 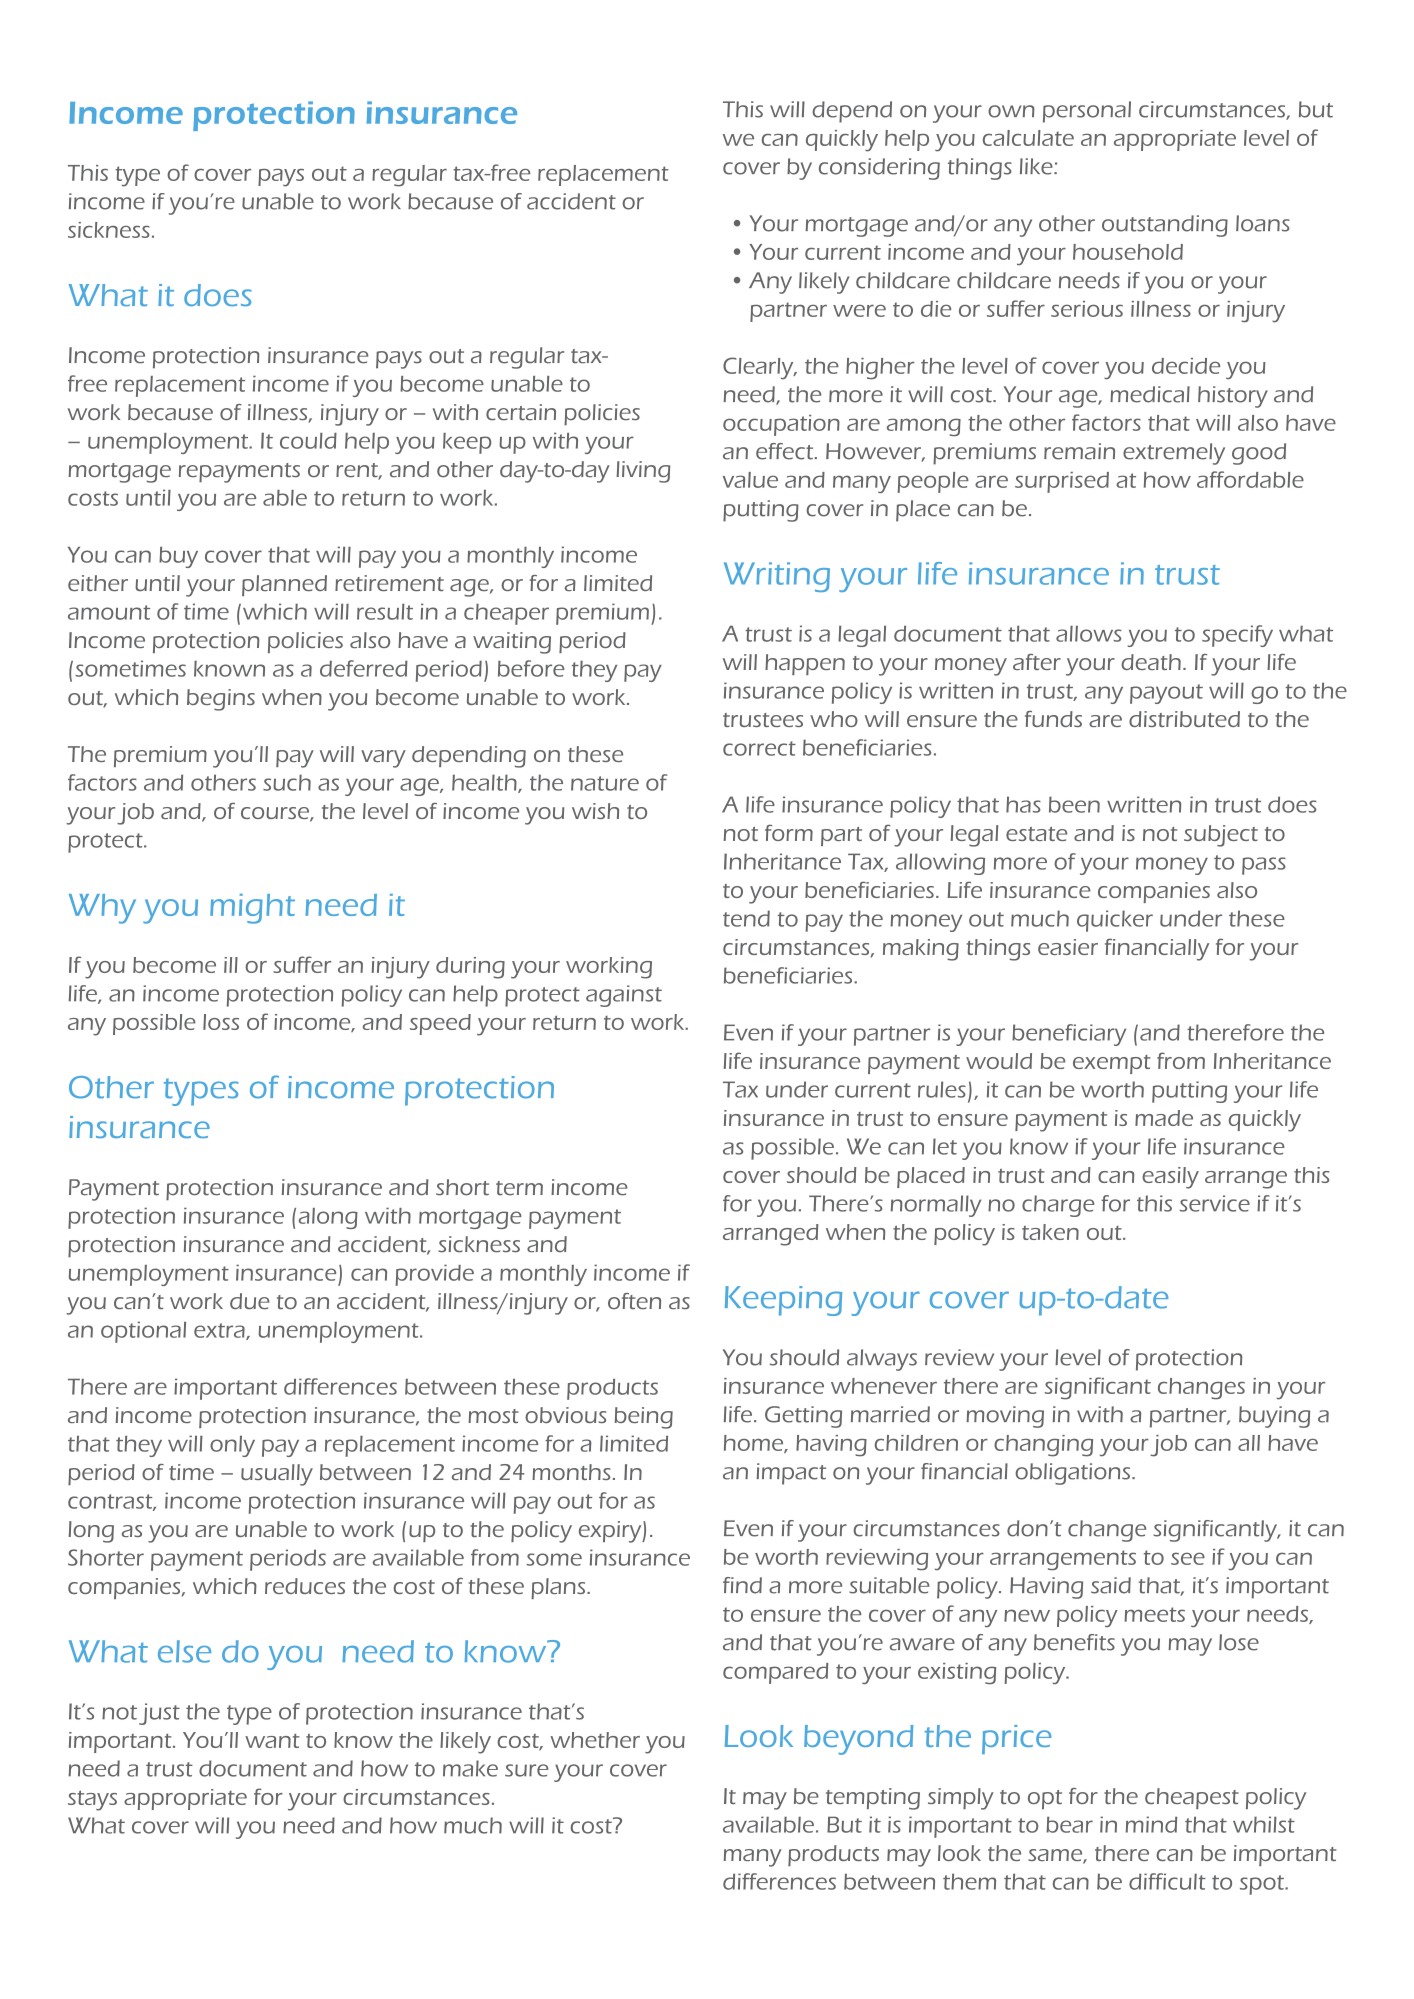 What do you see at coordinates (284, 585) in the document?
I see `planned` at bounding box center [284, 585].
